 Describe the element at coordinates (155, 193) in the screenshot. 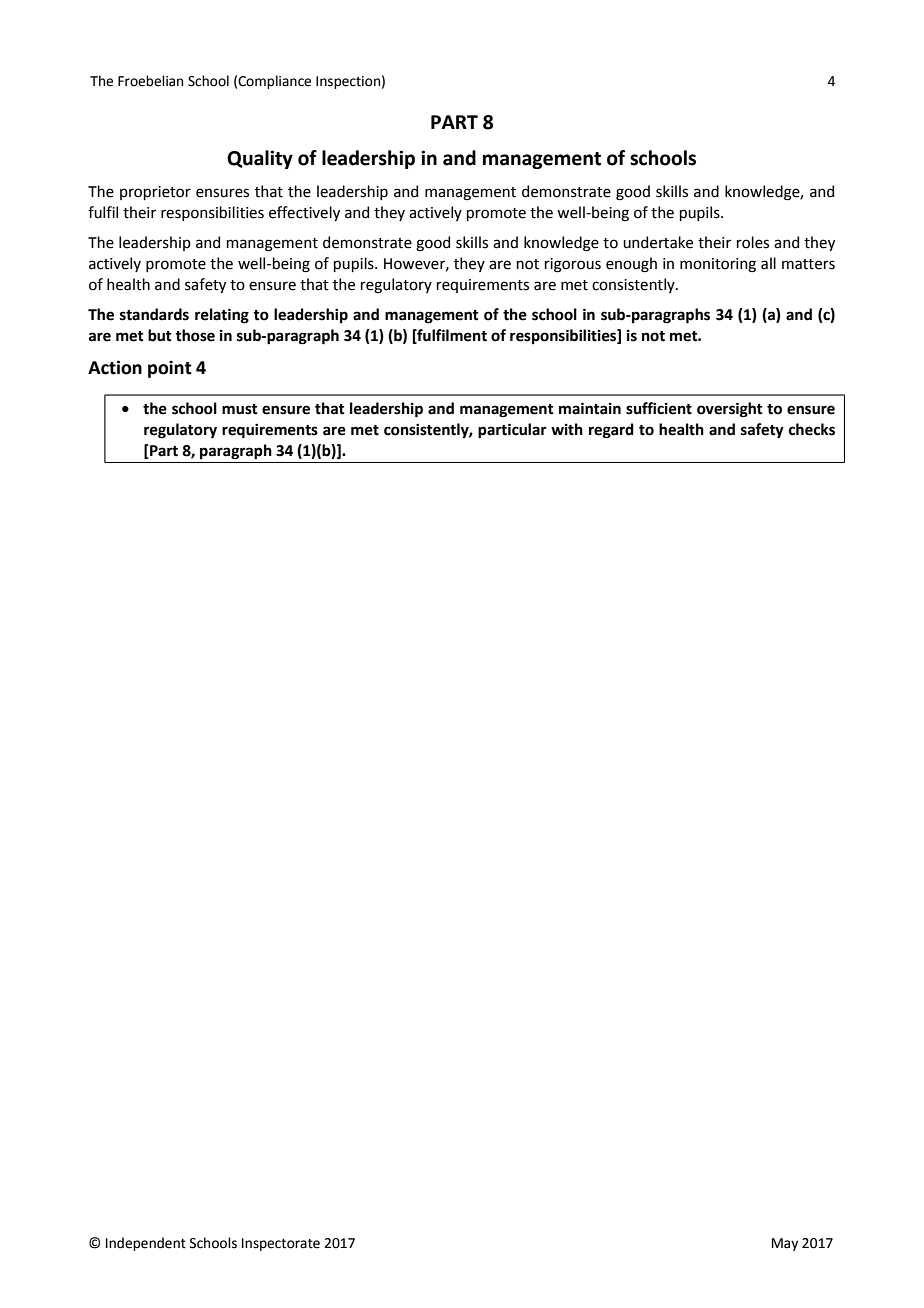

I see `proprietor` at that location.
